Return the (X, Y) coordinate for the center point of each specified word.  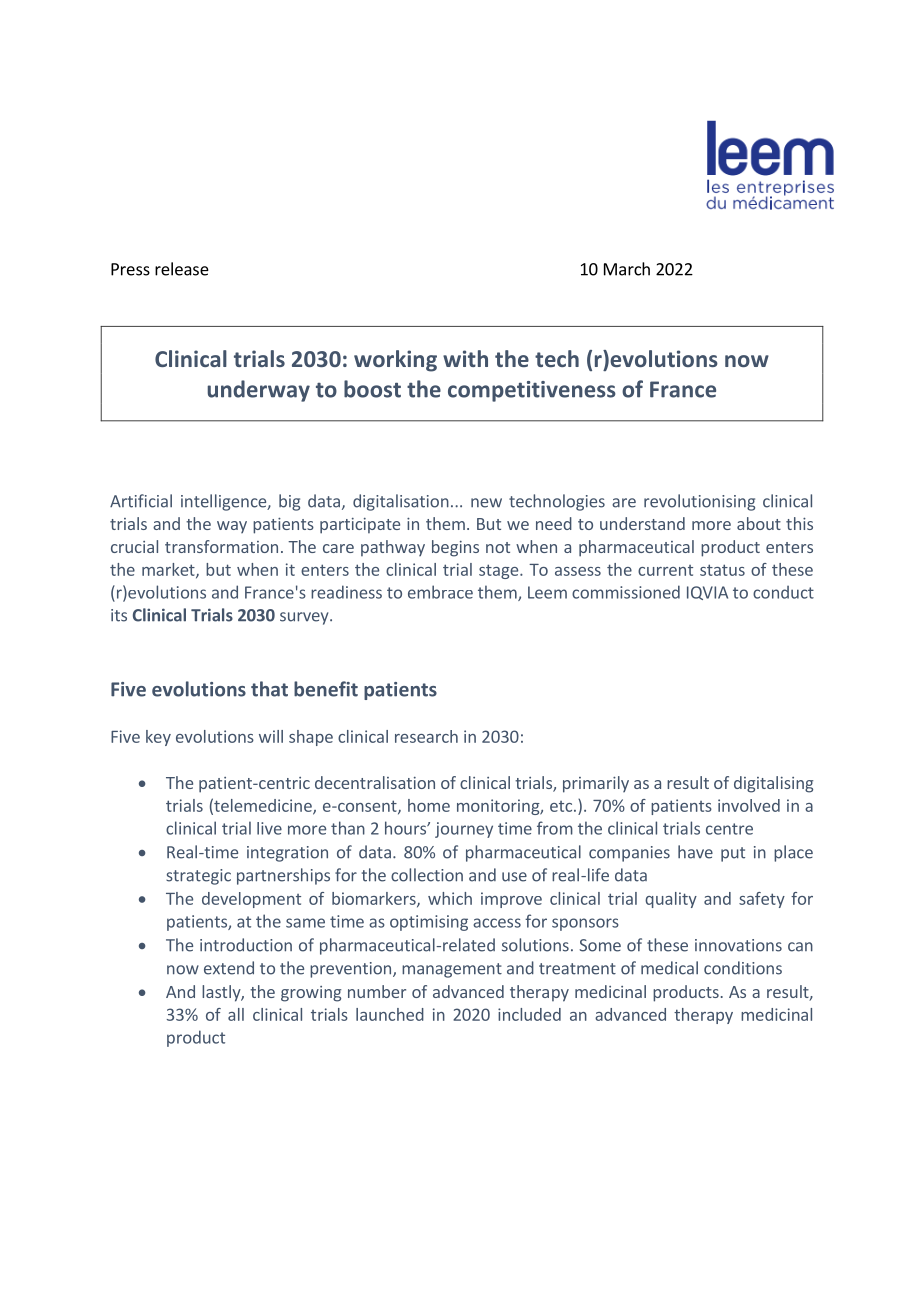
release (182, 269)
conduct (783, 592)
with (465, 358)
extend (229, 968)
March (627, 269)
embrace (440, 592)
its (119, 615)
